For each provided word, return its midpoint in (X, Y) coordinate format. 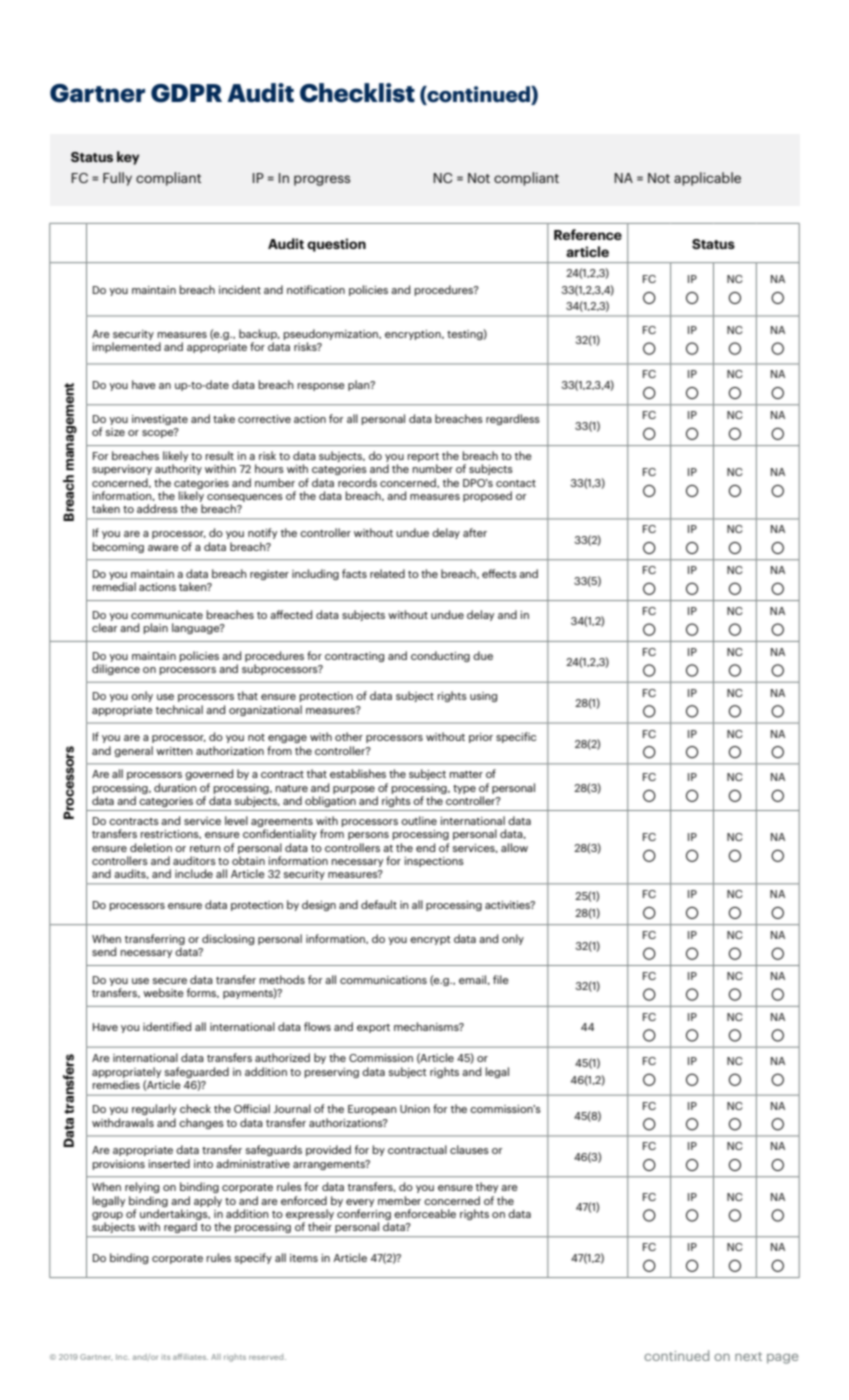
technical (179, 709)
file (501, 979)
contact (516, 483)
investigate (160, 420)
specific (516, 737)
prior (481, 738)
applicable (707, 179)
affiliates (190, 1356)
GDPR (186, 93)
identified (167, 1026)
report (423, 459)
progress (322, 180)
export (373, 1028)
